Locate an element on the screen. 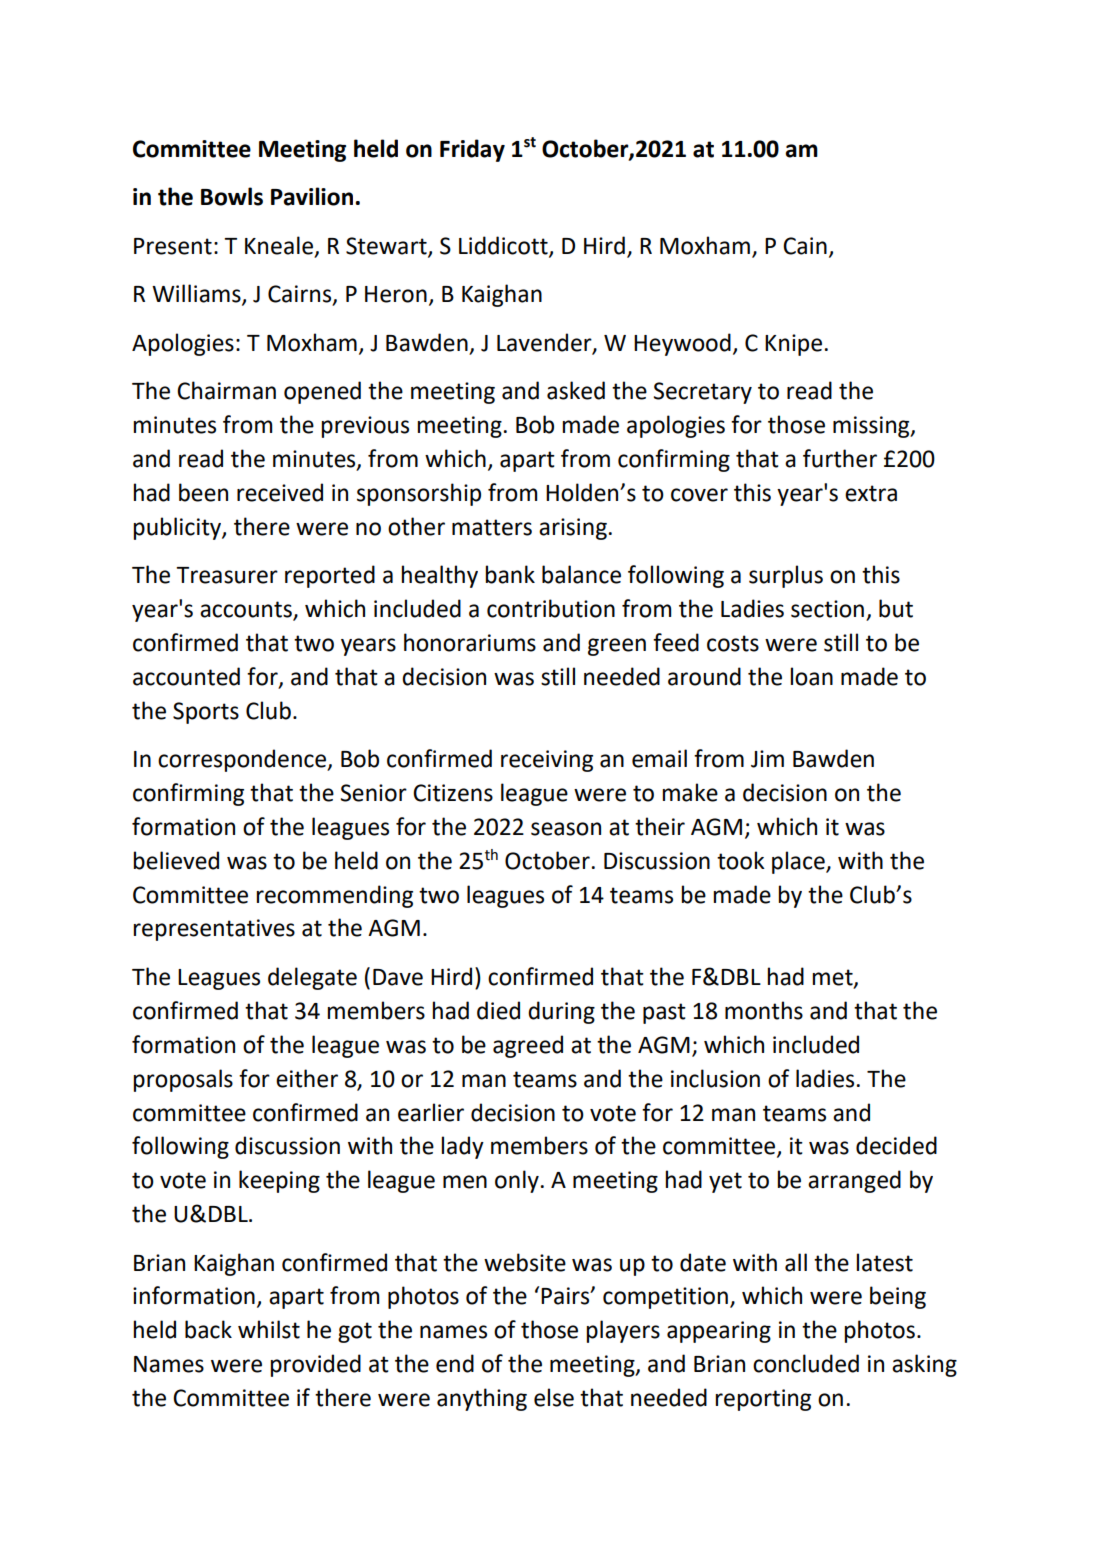  whilst is located at coordinates (269, 1329).
